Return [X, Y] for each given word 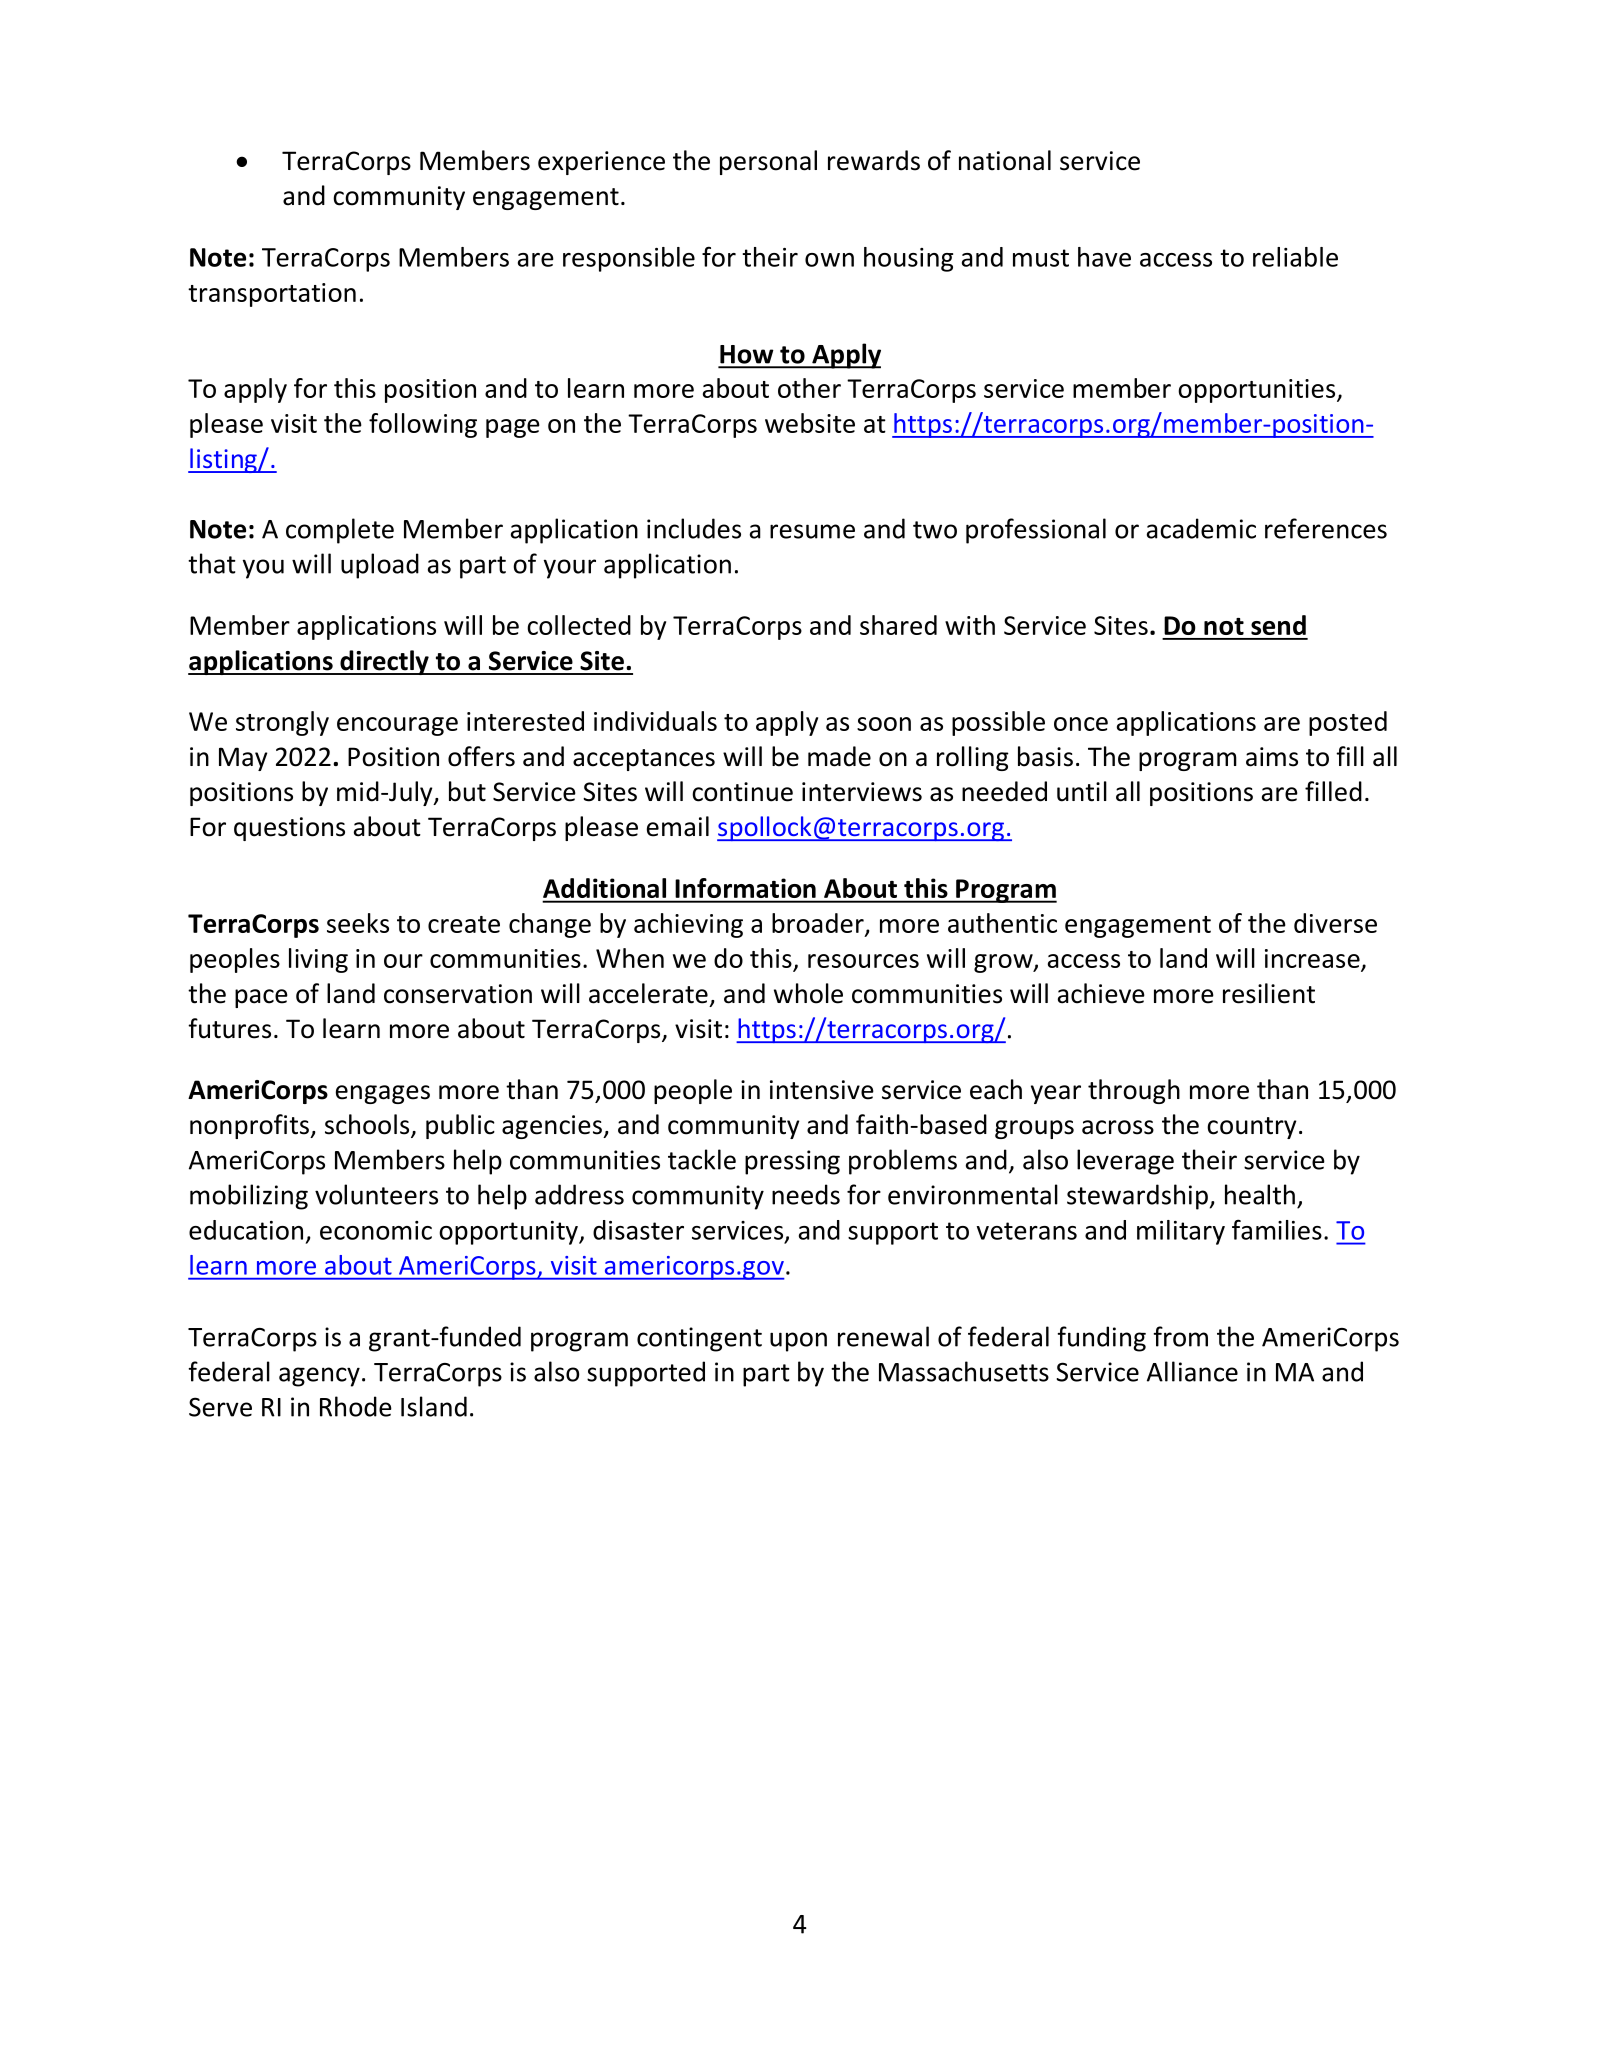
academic [1201, 528]
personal [768, 162]
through [1134, 1091]
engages [383, 1094]
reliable [1295, 257]
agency [319, 1377]
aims [1272, 757]
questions [289, 829]
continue [742, 792]
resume [812, 531]
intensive [822, 1090]
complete [340, 531]
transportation [272, 295]
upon [798, 1342]
